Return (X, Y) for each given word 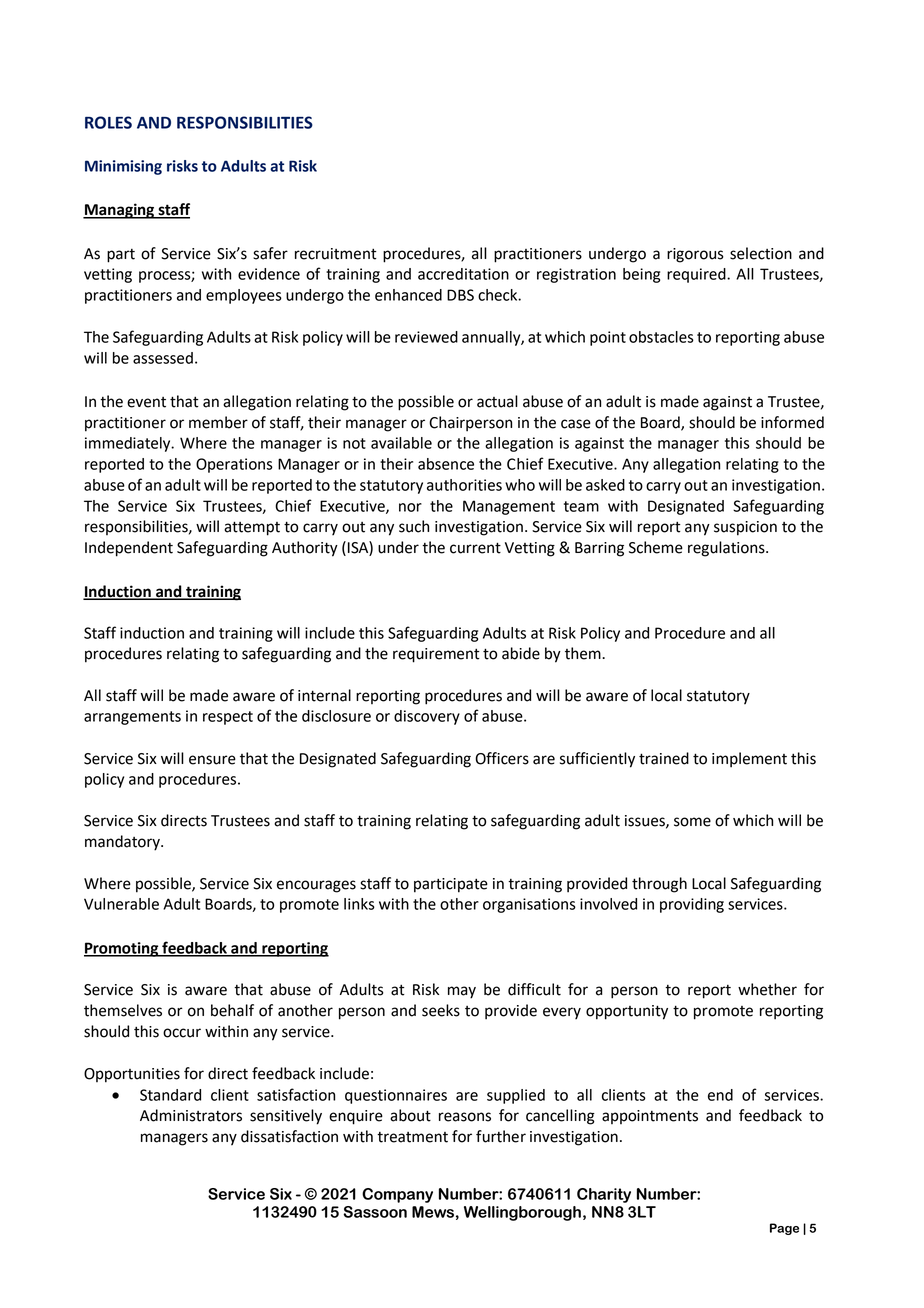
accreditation (463, 274)
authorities (464, 485)
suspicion (745, 528)
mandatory (123, 843)
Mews (433, 1212)
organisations (529, 905)
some (692, 822)
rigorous (695, 255)
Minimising (123, 167)
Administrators (191, 1115)
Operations (234, 465)
